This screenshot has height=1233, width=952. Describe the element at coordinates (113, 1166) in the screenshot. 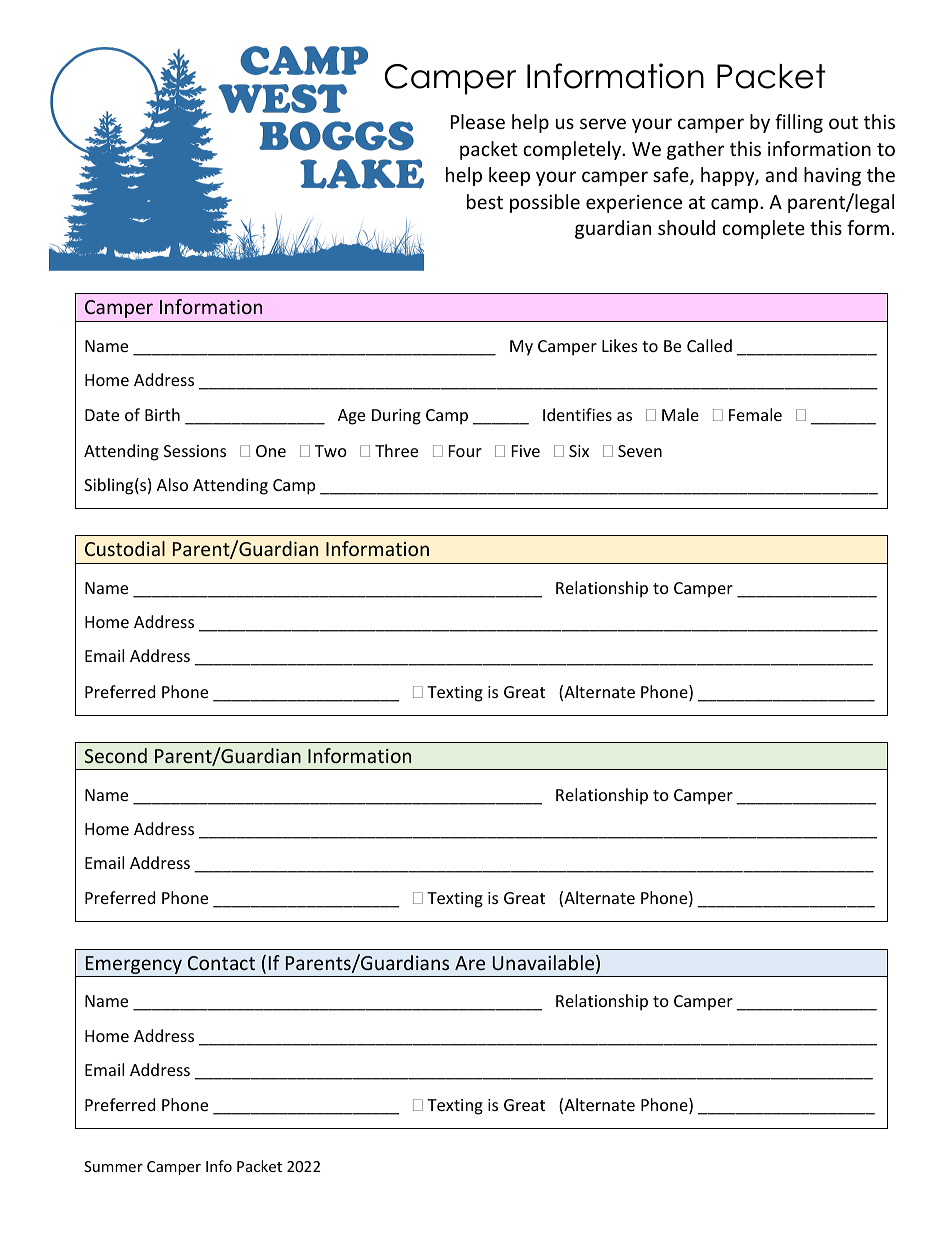

I see `Summer` at that location.
